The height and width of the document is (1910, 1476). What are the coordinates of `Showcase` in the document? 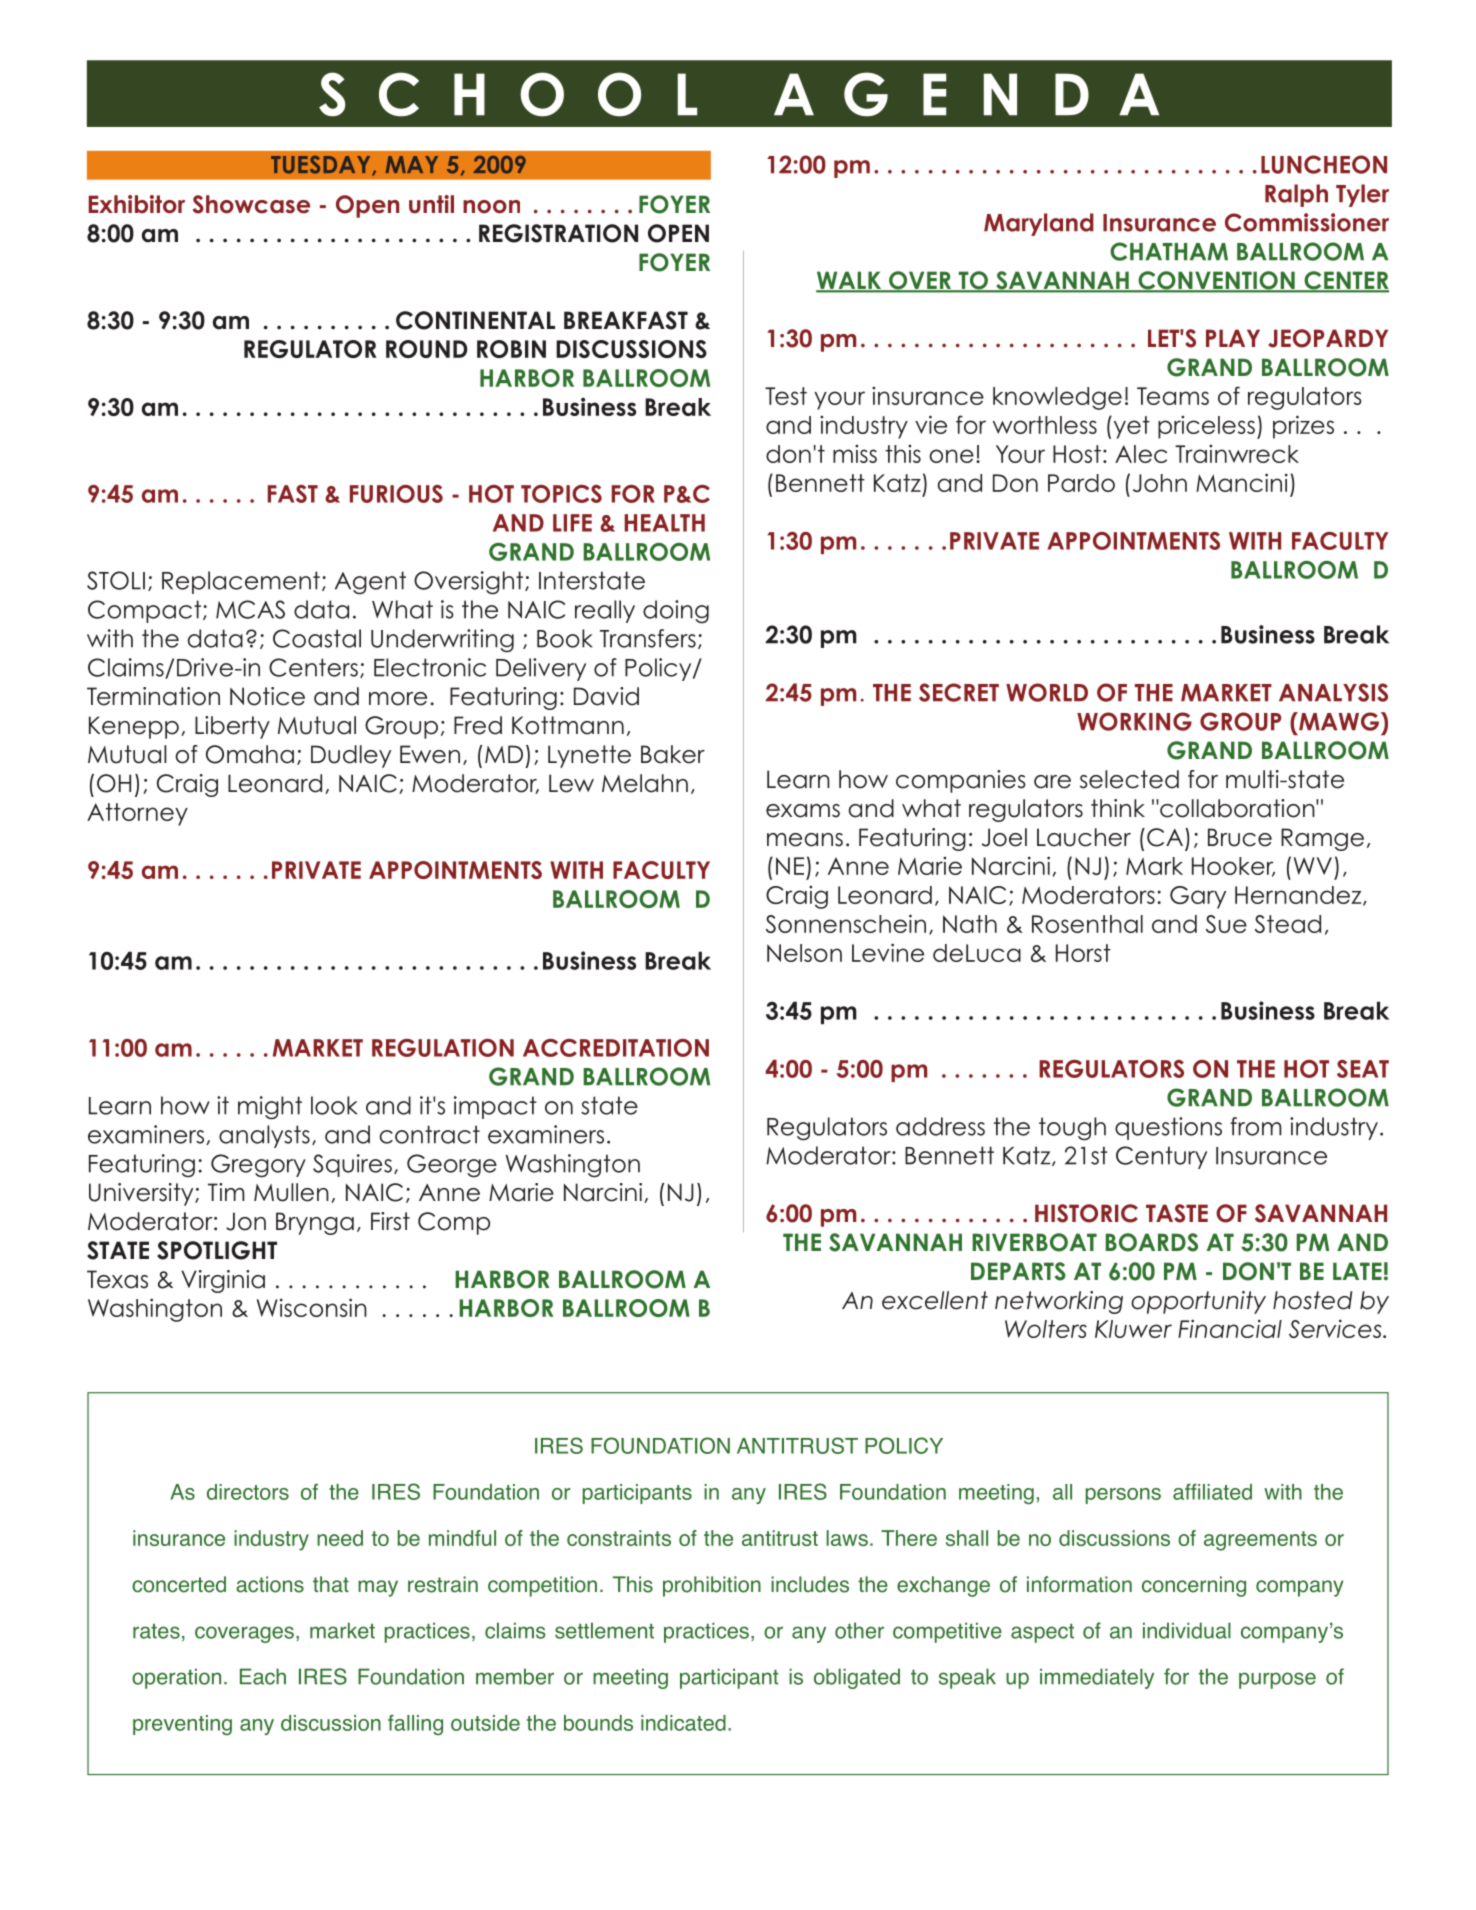 It's located at (251, 204).
